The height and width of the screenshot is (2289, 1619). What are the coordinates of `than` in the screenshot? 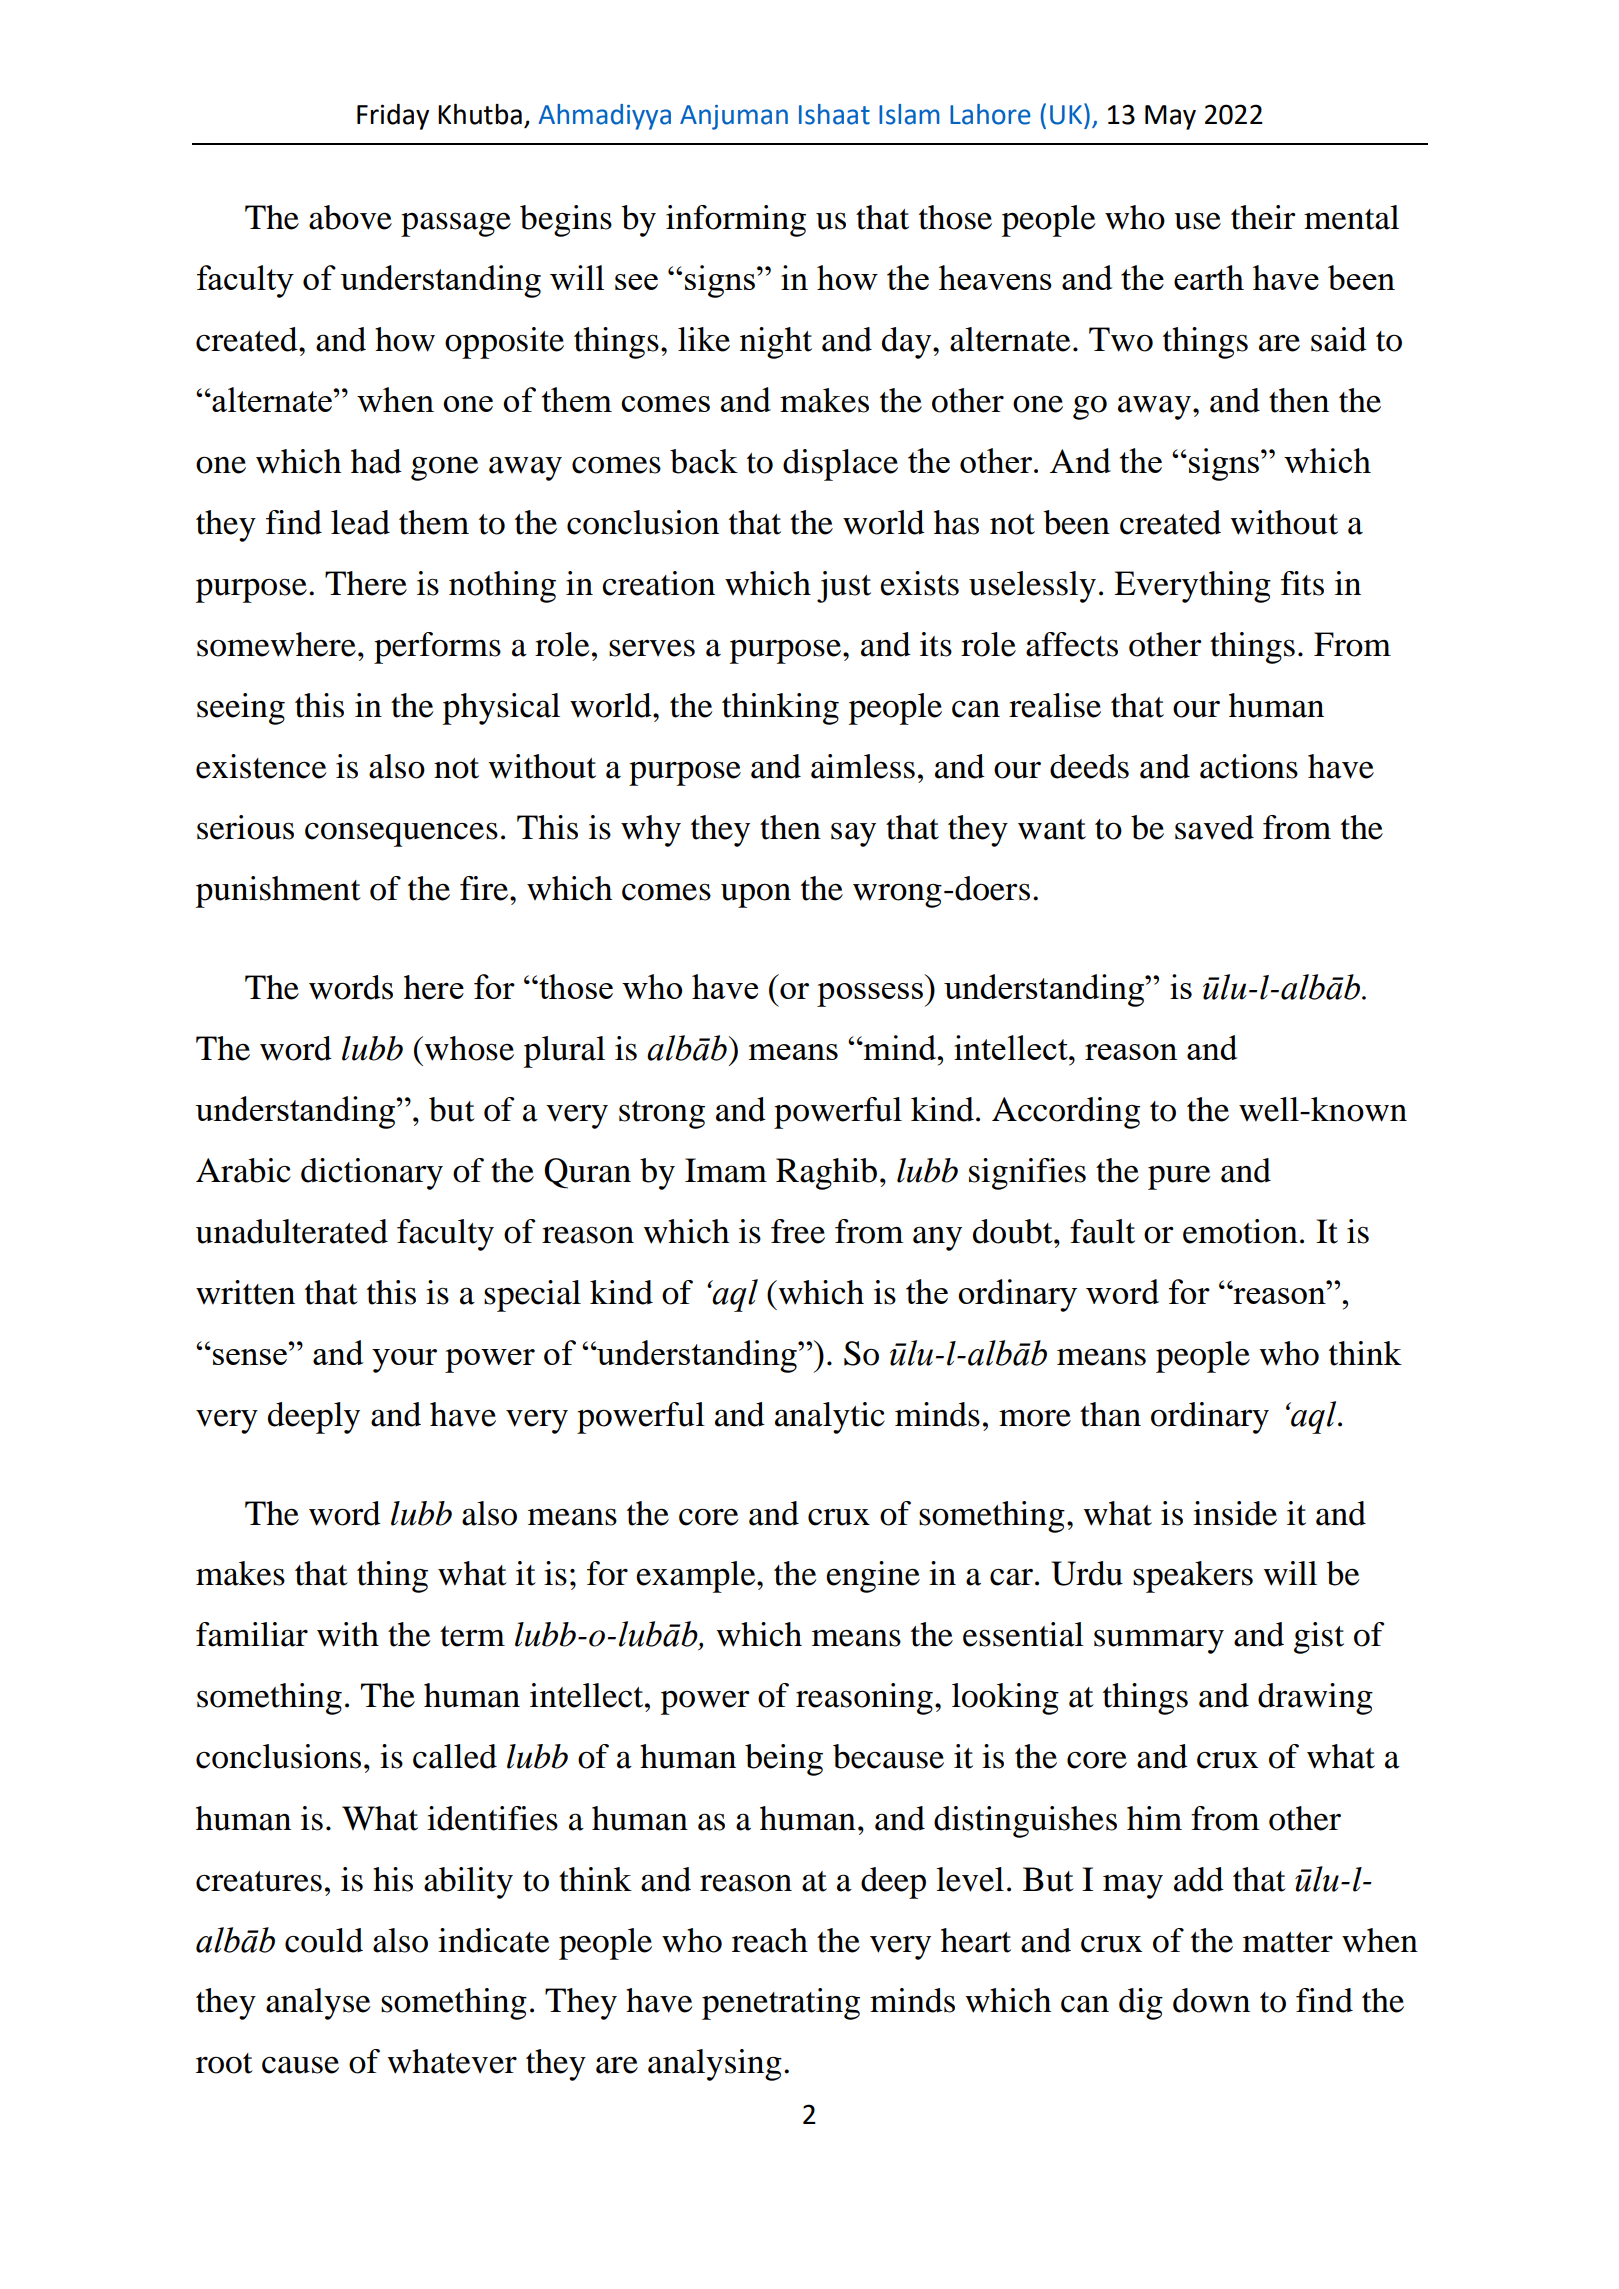 It's located at (1110, 1414).
